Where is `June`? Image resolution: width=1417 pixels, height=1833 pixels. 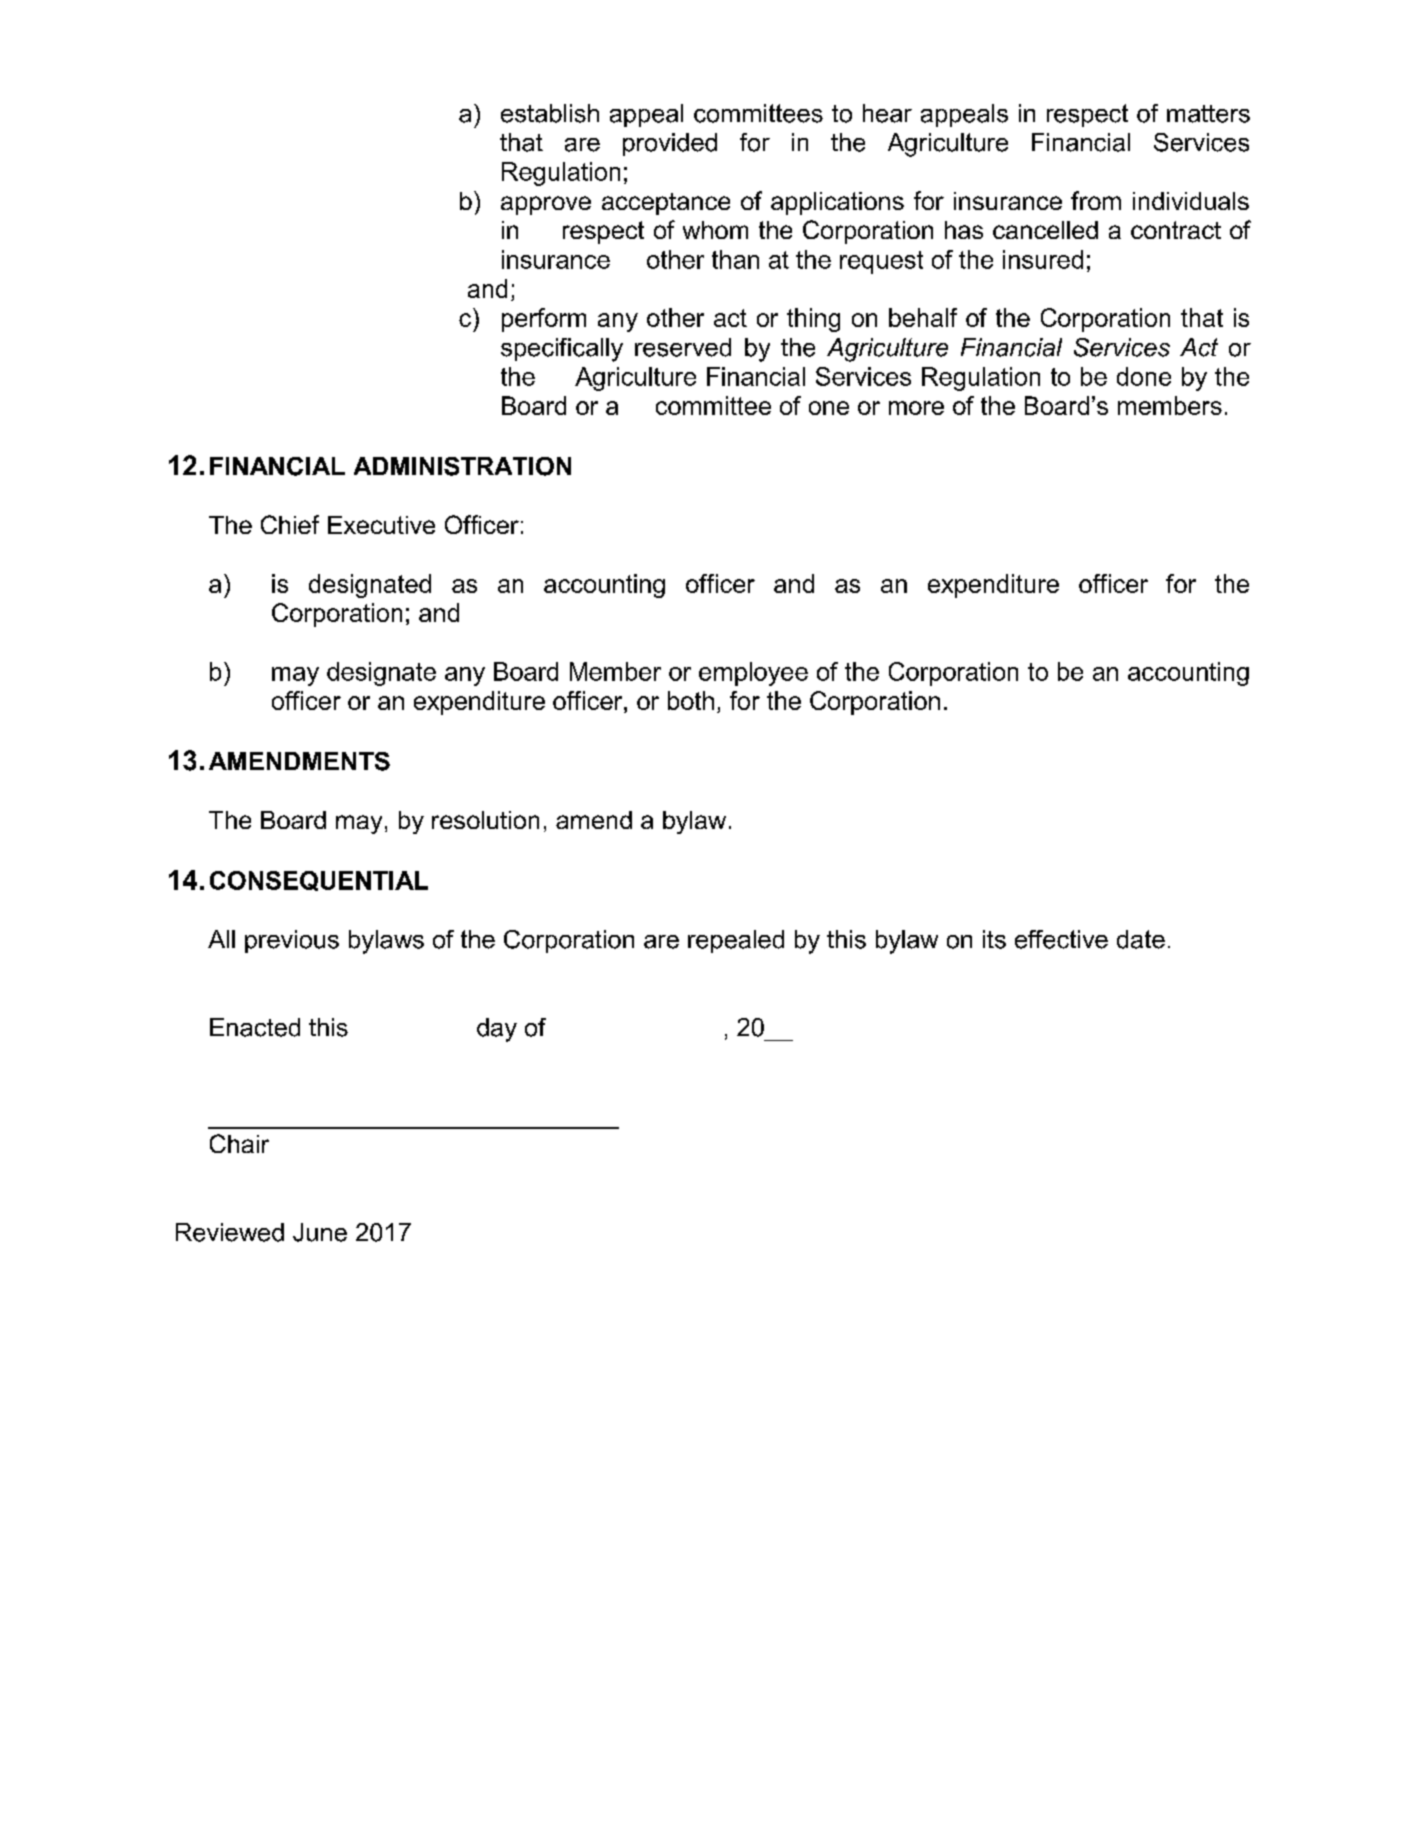 June is located at coordinates (320, 1232).
